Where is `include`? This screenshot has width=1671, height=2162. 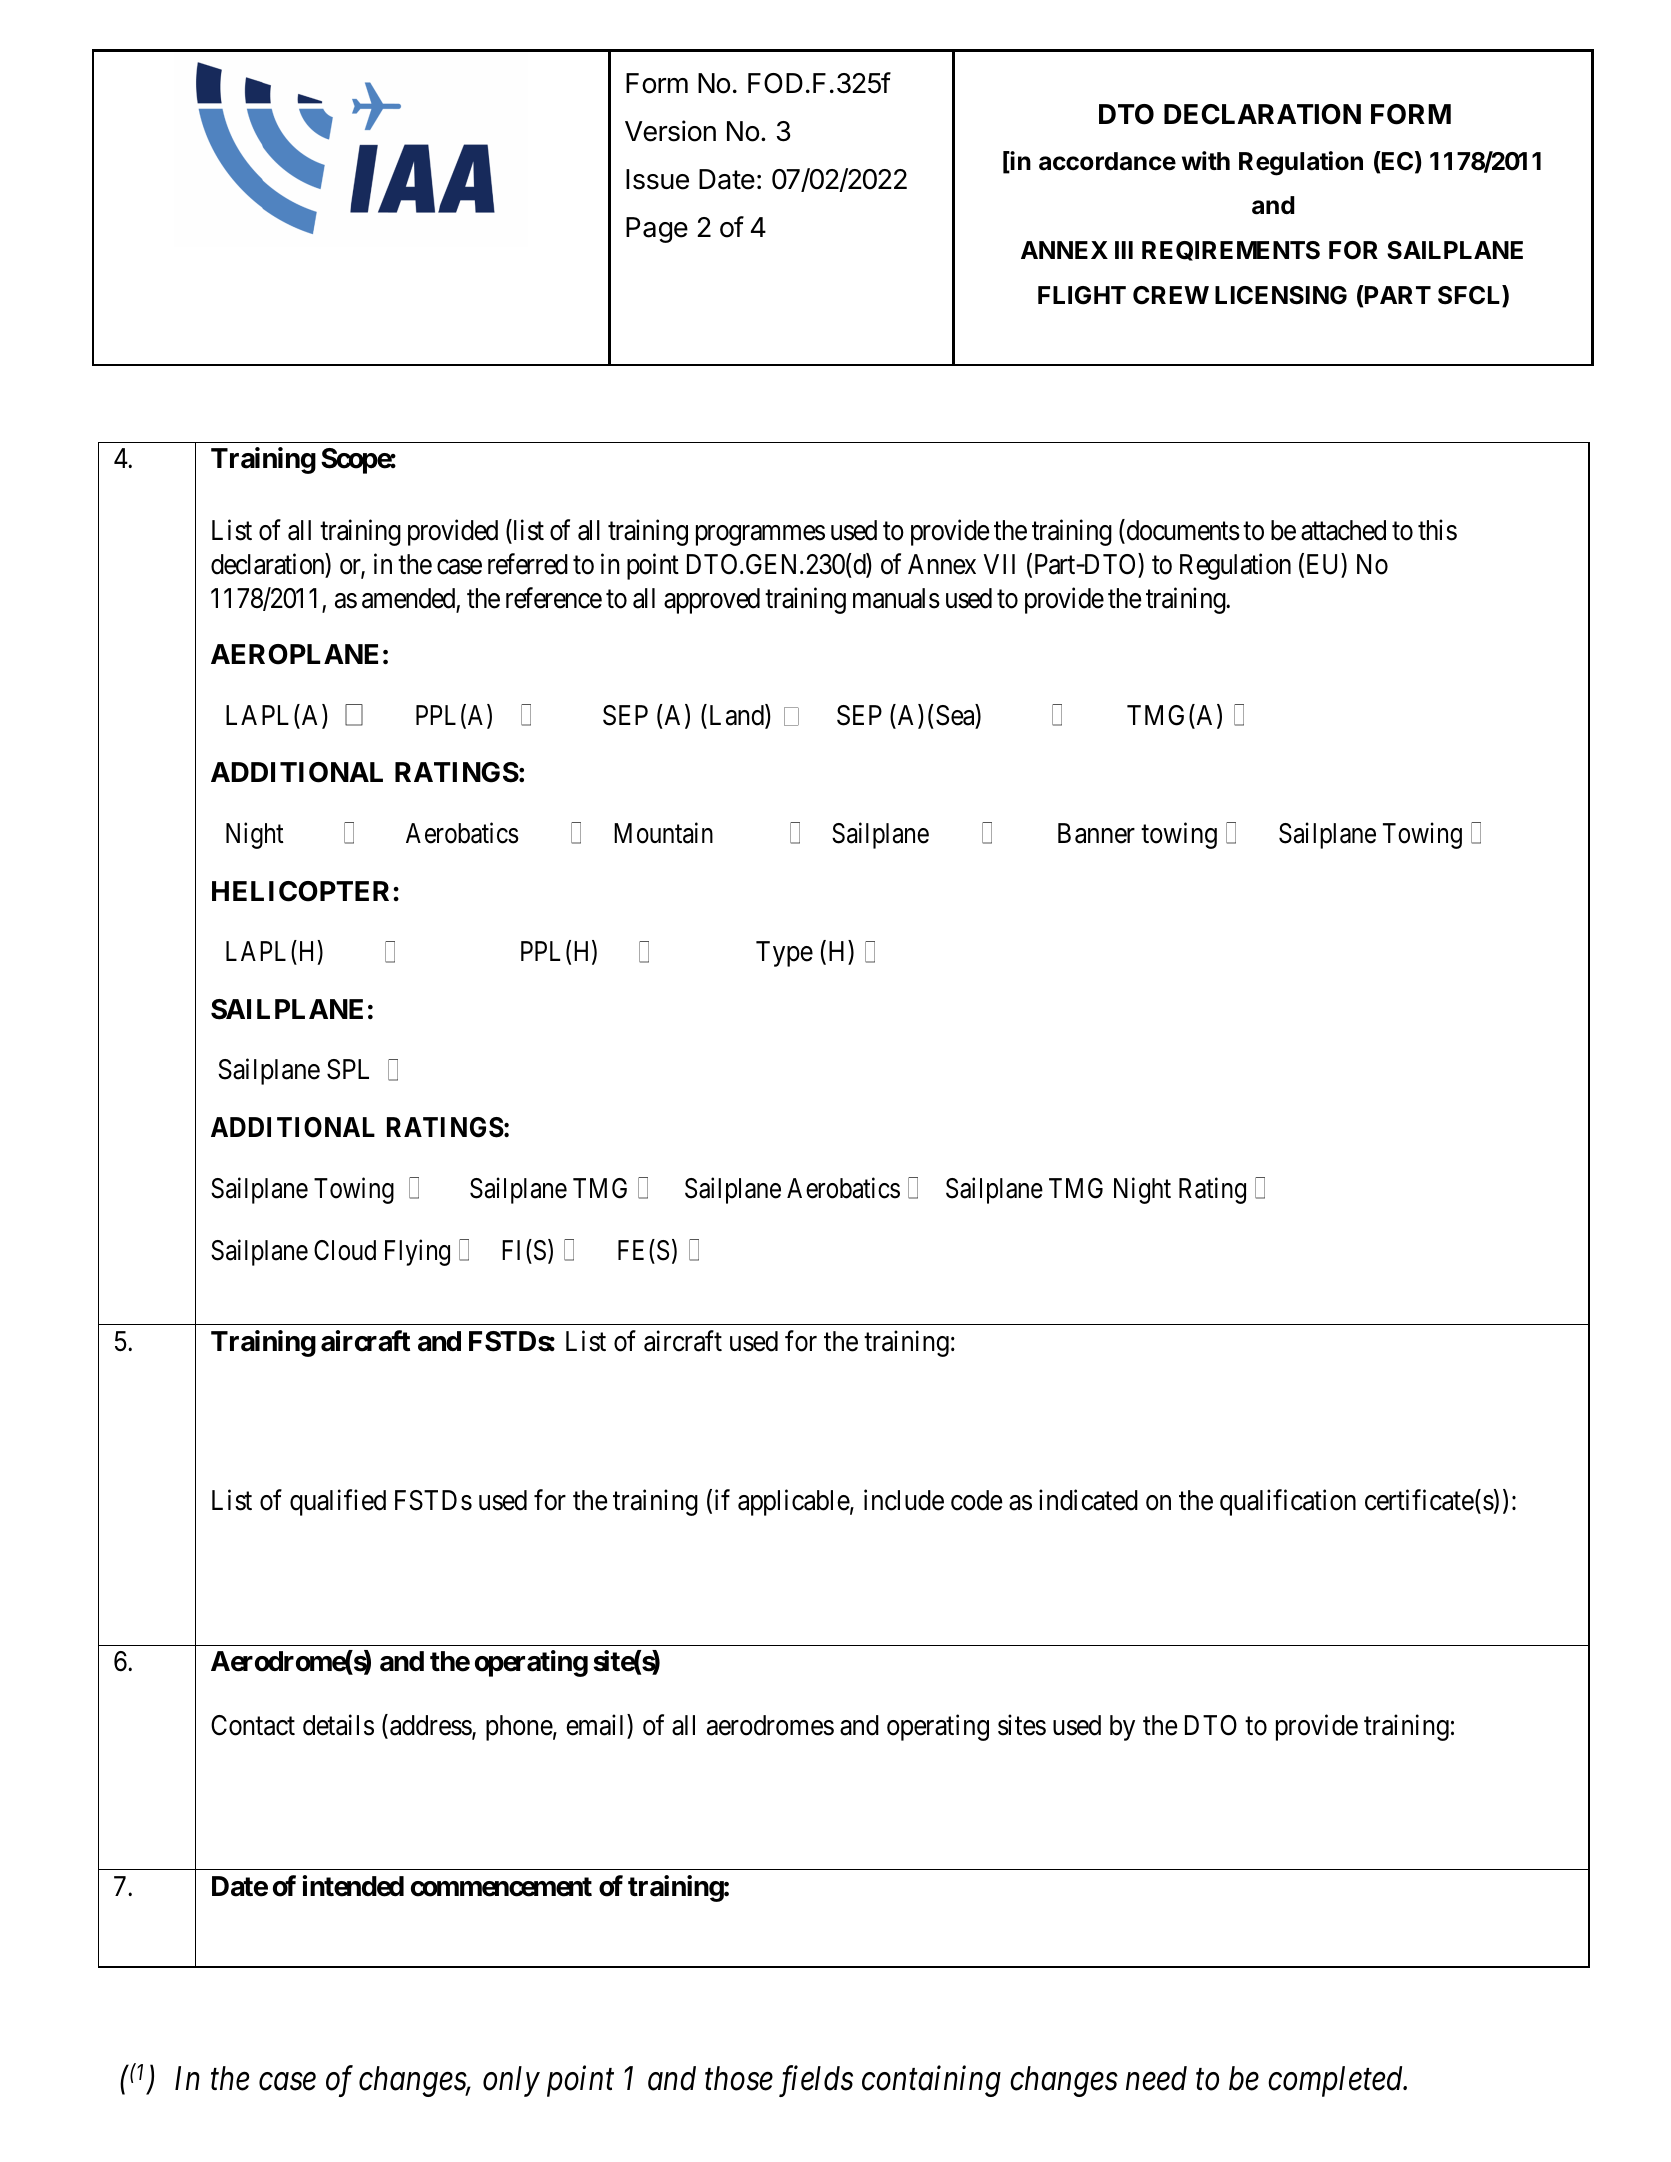
include is located at coordinates (904, 1500).
